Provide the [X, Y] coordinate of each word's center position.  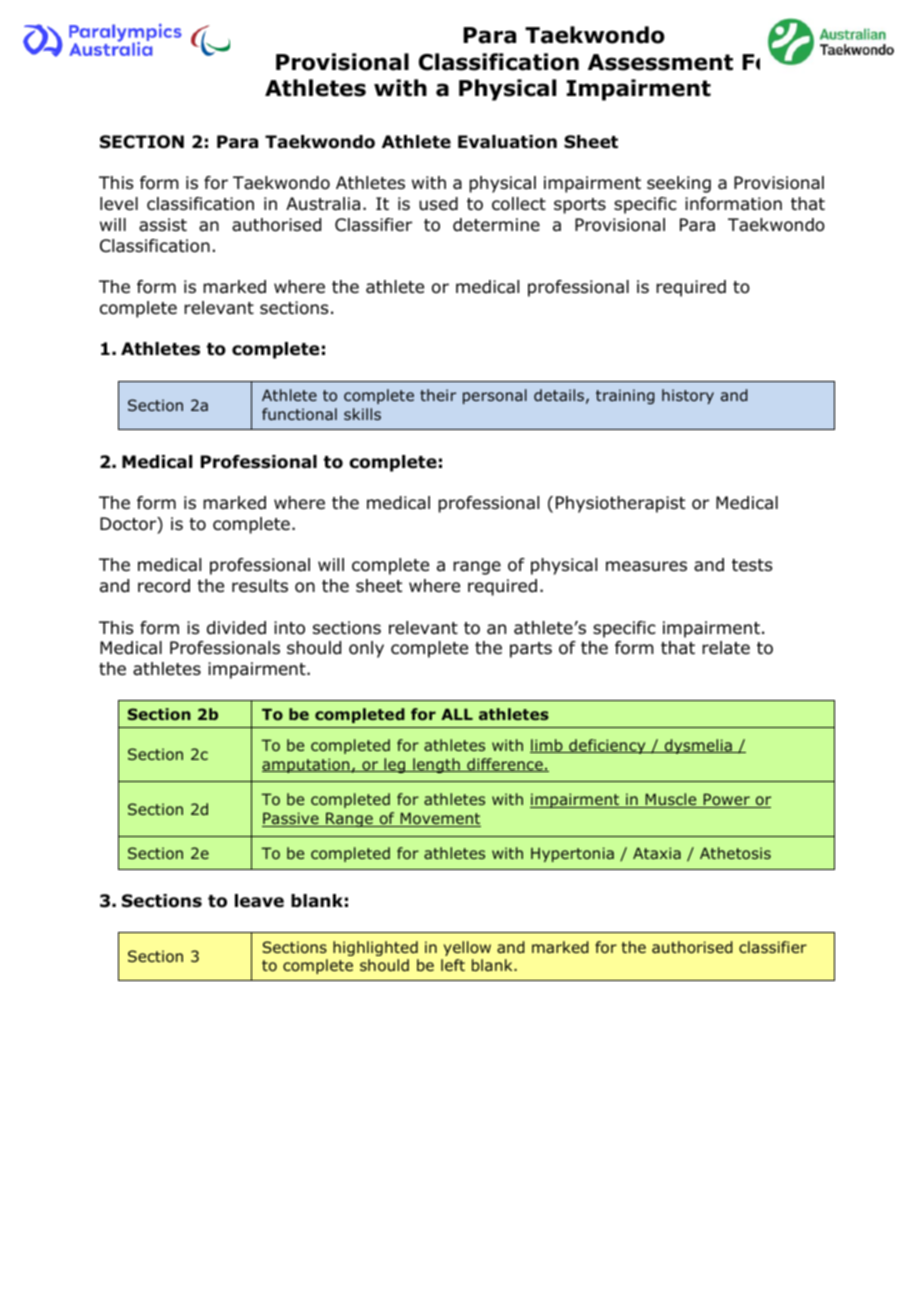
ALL [457, 714]
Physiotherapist [620, 504]
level [119, 204]
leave [259, 901]
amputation [307, 765]
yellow [467, 948]
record [164, 586]
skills [362, 414]
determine [496, 225]
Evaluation [507, 142]
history [688, 396]
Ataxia [657, 853]
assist [163, 225]
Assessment [660, 62]
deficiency [607, 746]
